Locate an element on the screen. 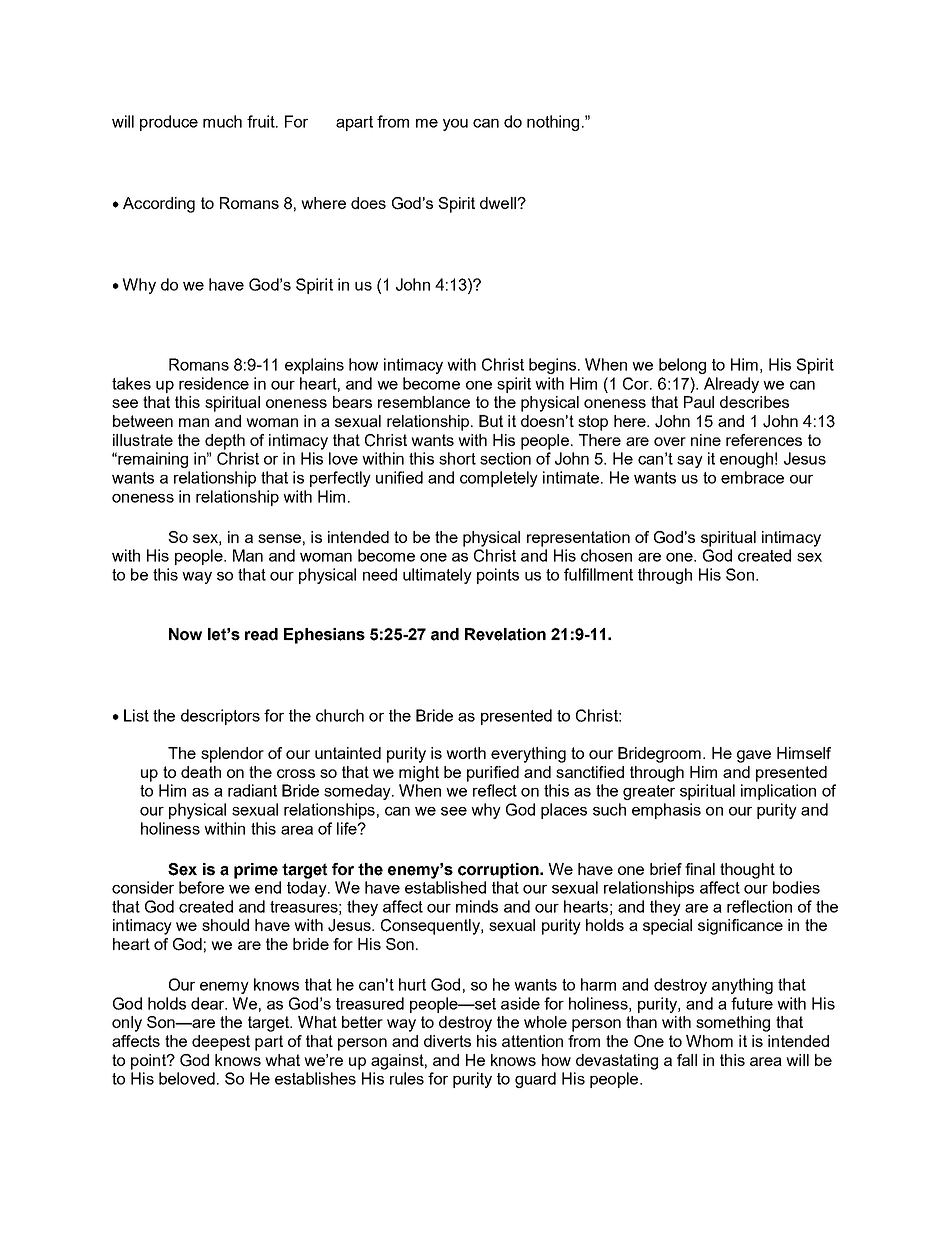 This screenshot has height=1233, width=952. nothing is located at coordinates (553, 123).
